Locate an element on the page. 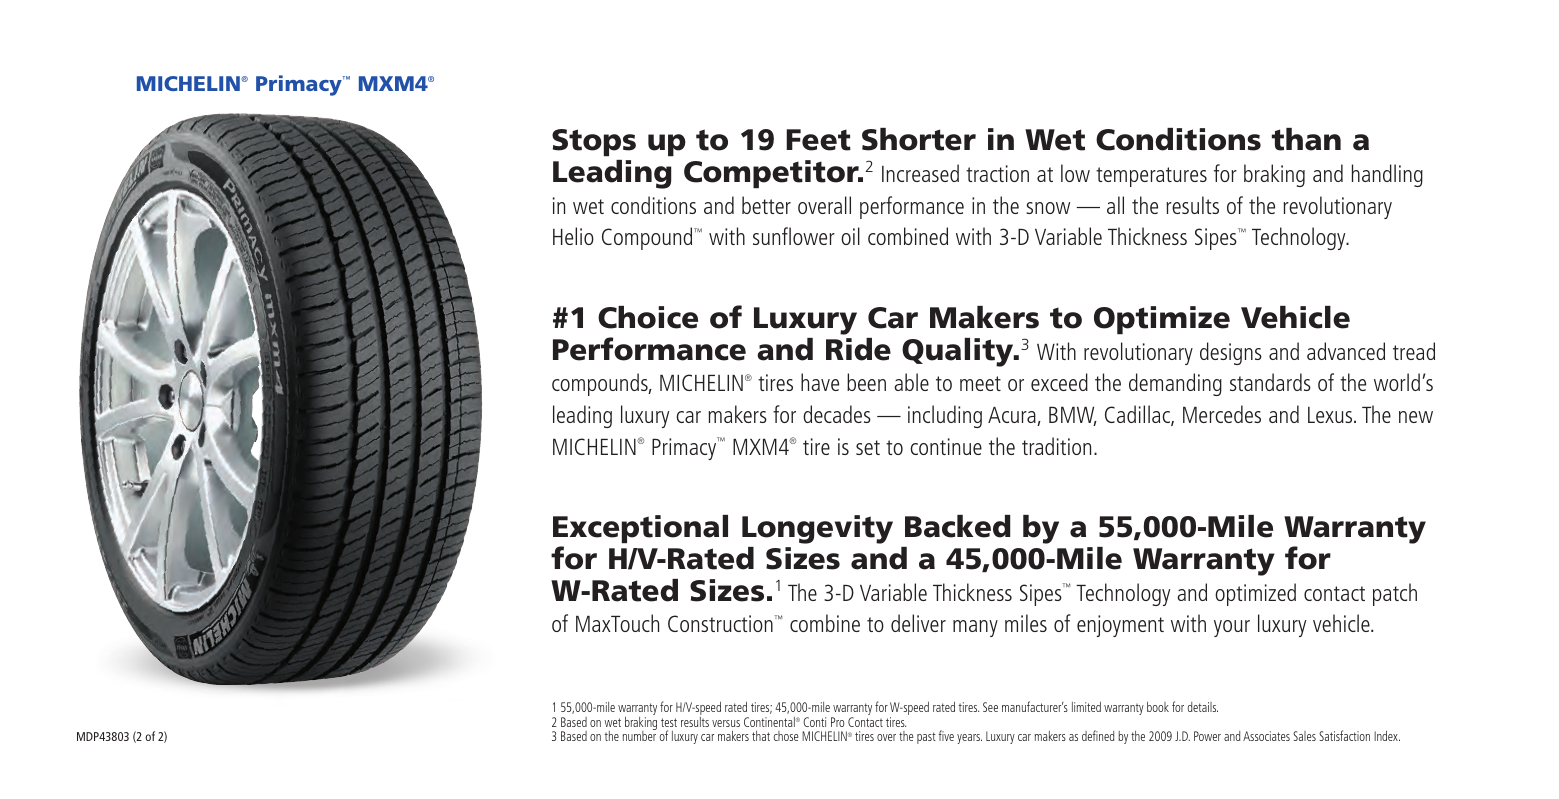 The width and height of the page is (1559, 799). decades is located at coordinates (837, 414).
